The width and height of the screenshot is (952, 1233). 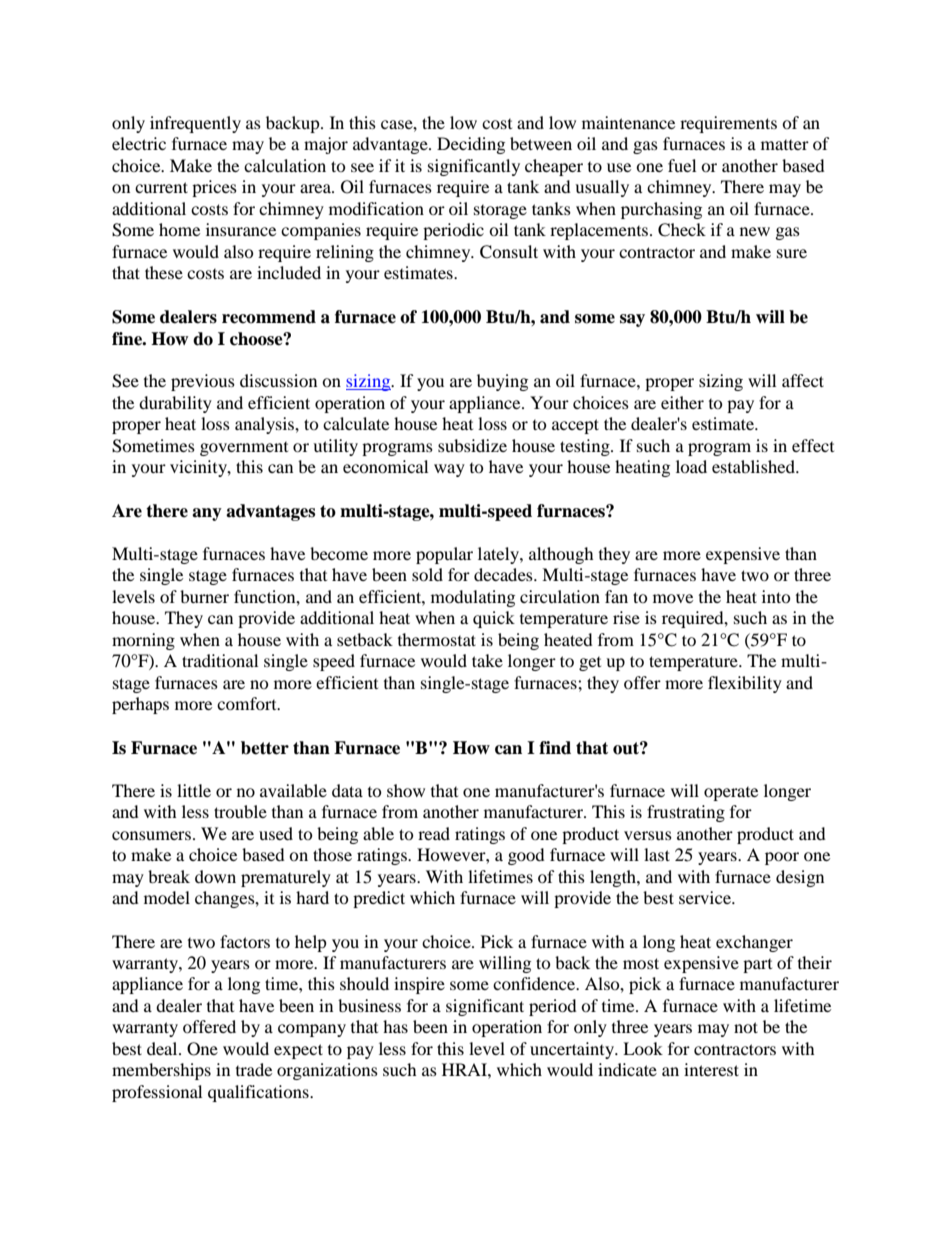 I want to click on either, so click(x=682, y=402).
